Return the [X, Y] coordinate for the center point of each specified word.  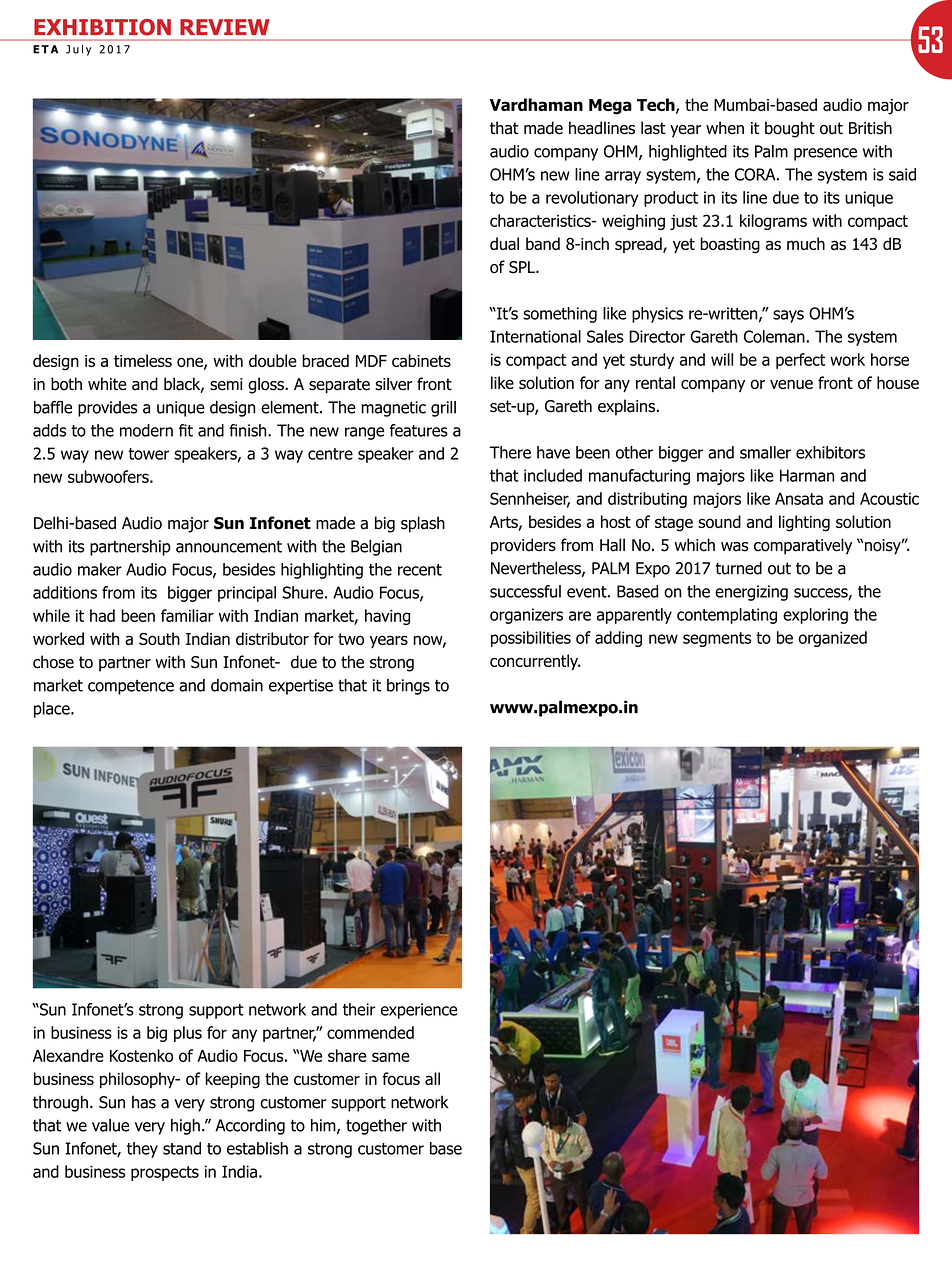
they [142, 1150]
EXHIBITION [102, 27]
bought [790, 129]
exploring [815, 616]
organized [833, 639]
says [788, 316]
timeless [143, 360]
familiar [187, 615]
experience [419, 1011]
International [535, 336]
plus [188, 1034]
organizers [526, 616]
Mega [610, 107]
